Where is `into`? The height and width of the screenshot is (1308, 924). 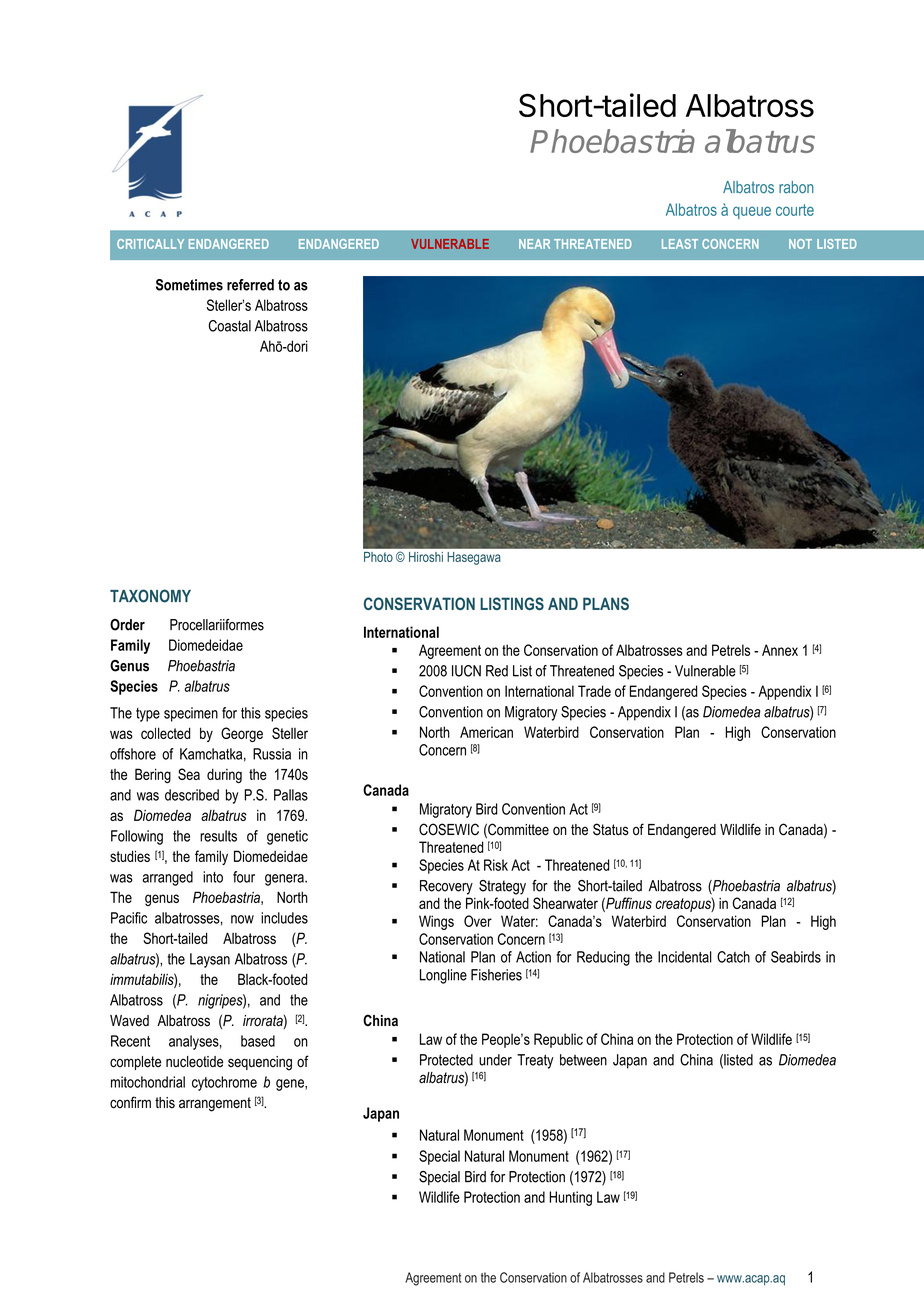 into is located at coordinates (213, 877).
